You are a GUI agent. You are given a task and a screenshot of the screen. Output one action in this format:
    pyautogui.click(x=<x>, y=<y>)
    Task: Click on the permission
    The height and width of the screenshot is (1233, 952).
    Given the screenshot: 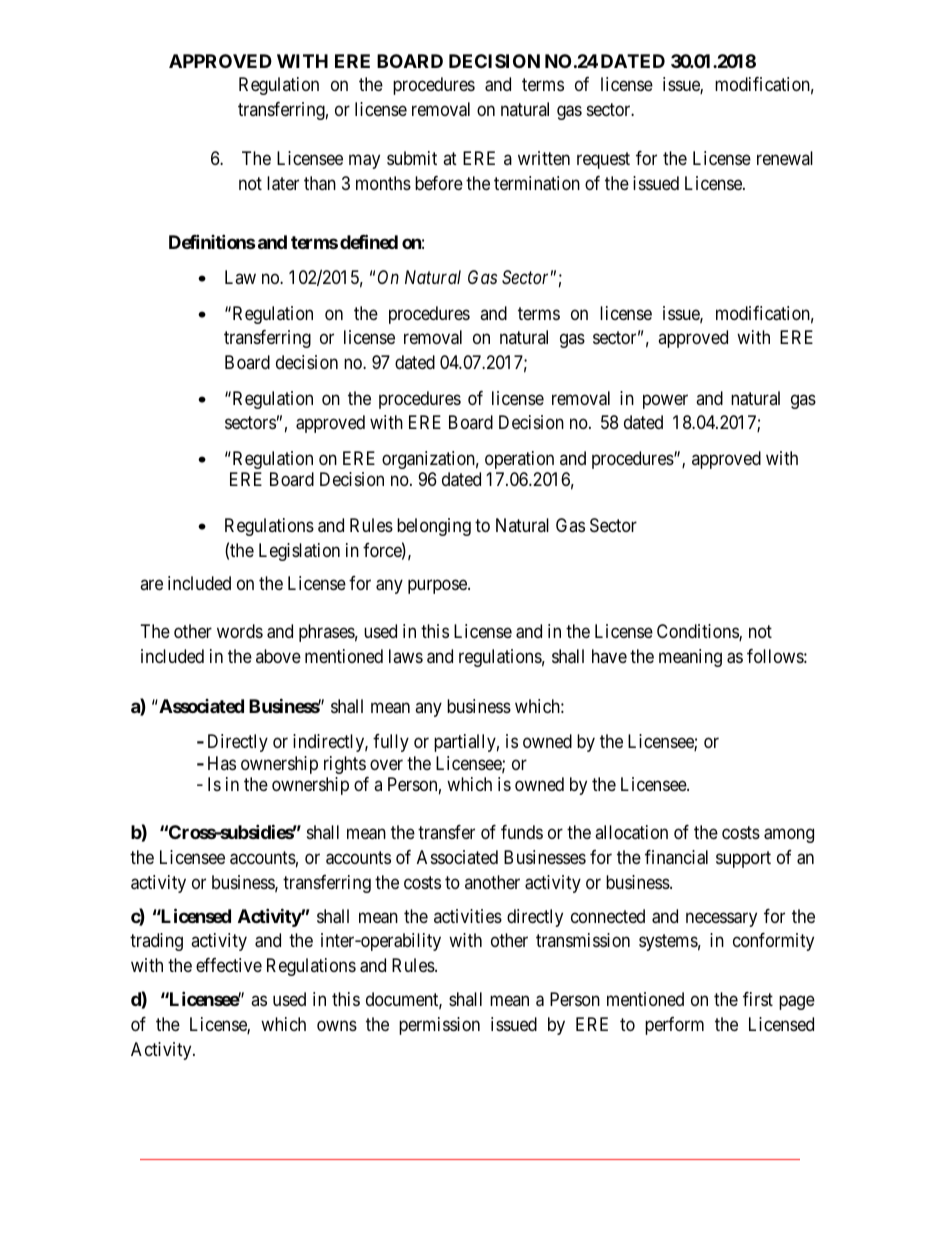 What is the action you would take?
    pyautogui.click(x=439, y=1026)
